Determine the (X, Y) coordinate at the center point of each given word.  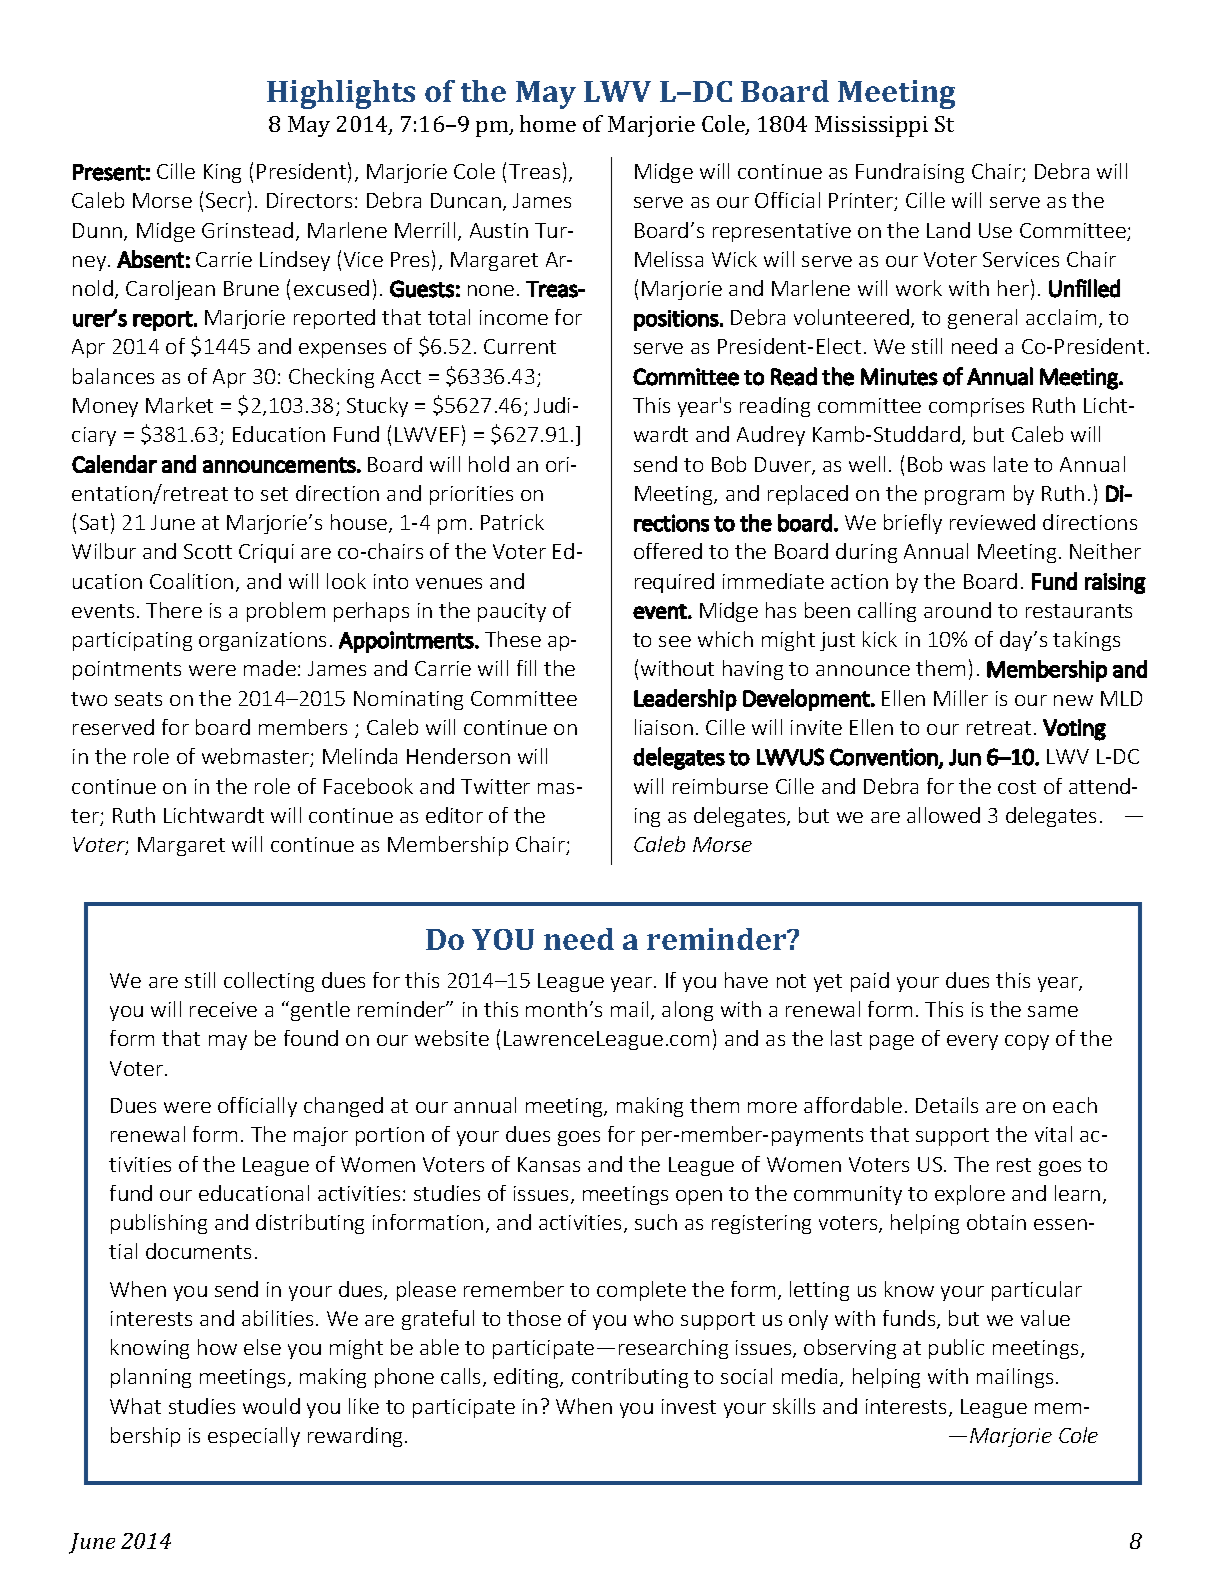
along (687, 1011)
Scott (208, 551)
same (1053, 1011)
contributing (630, 1378)
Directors (309, 200)
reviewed (992, 522)
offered (668, 551)
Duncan (466, 200)
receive (223, 1009)
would (271, 1406)
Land (948, 230)
